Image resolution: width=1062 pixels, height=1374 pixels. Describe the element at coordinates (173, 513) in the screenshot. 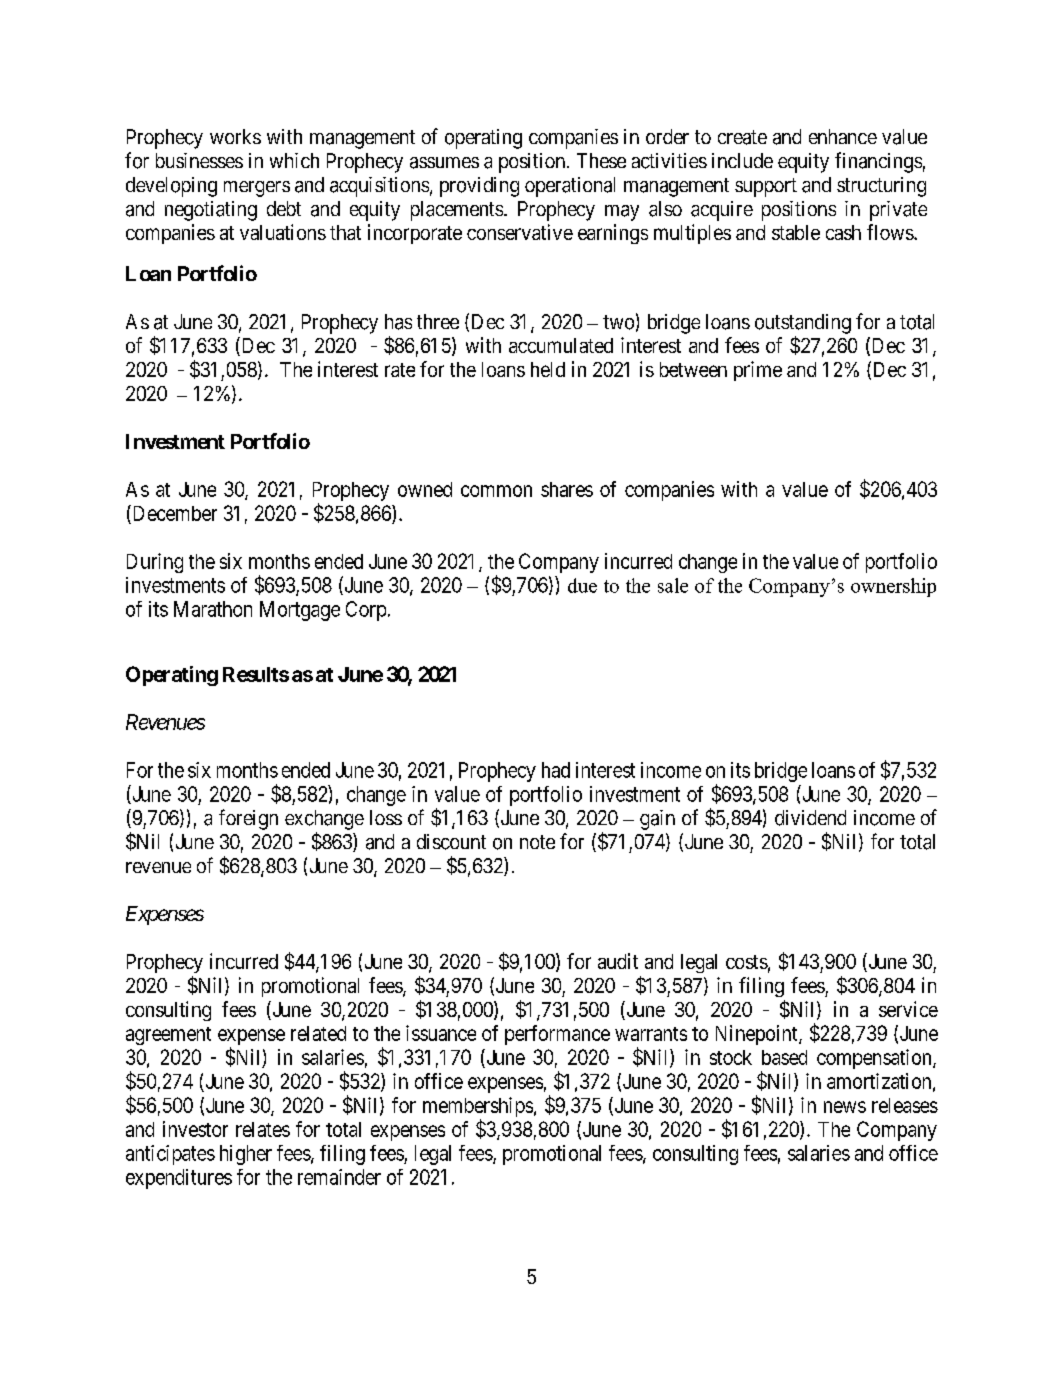

I see `December` at that location.
